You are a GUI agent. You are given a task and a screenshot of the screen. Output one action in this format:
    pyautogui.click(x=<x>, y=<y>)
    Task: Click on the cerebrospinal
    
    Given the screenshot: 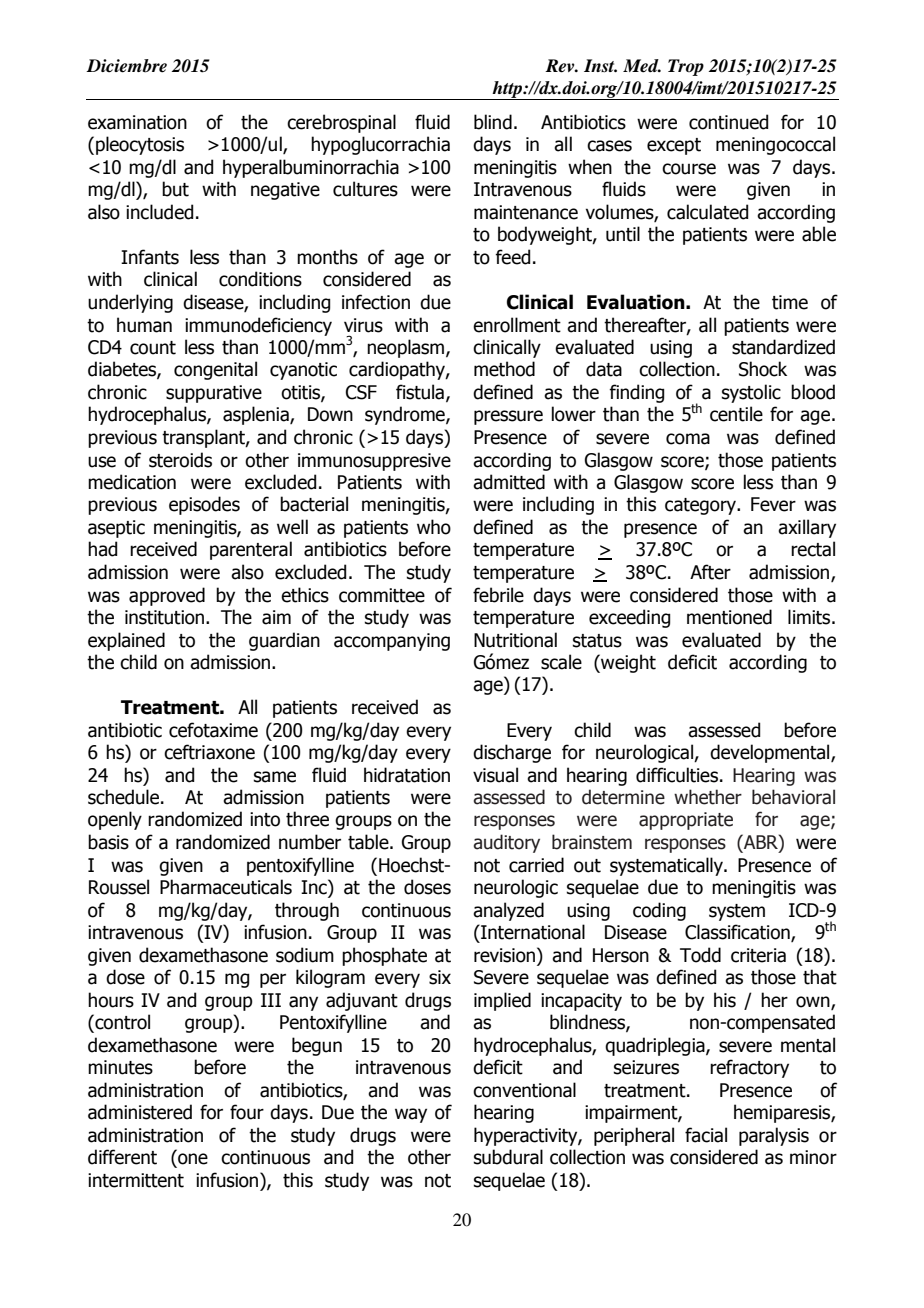 What is the action you would take?
    pyautogui.click(x=341, y=123)
